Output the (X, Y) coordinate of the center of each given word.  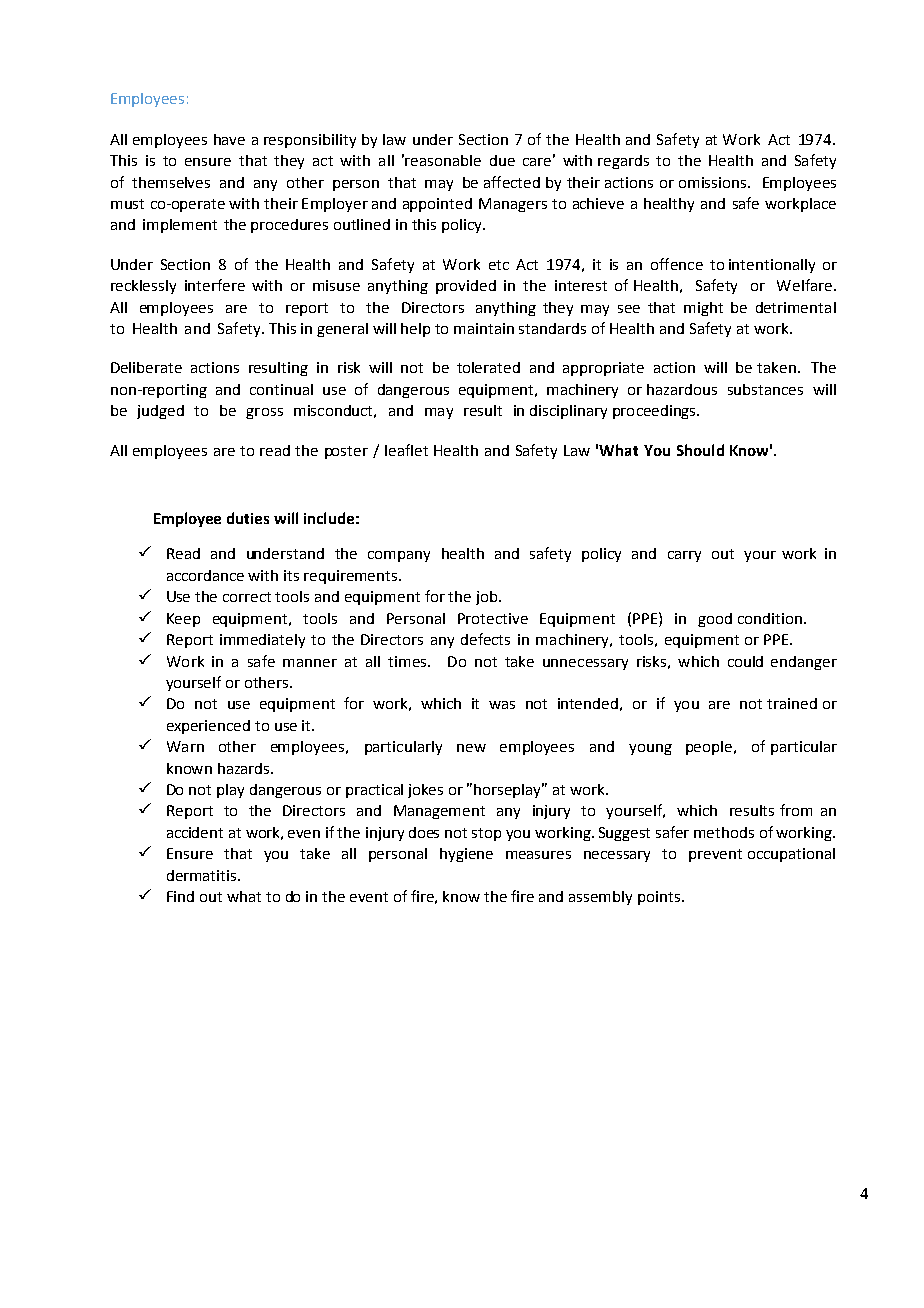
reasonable (443, 160)
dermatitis (203, 875)
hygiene (466, 855)
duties (248, 518)
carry (684, 556)
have (229, 139)
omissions (714, 182)
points (659, 898)
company (399, 556)
